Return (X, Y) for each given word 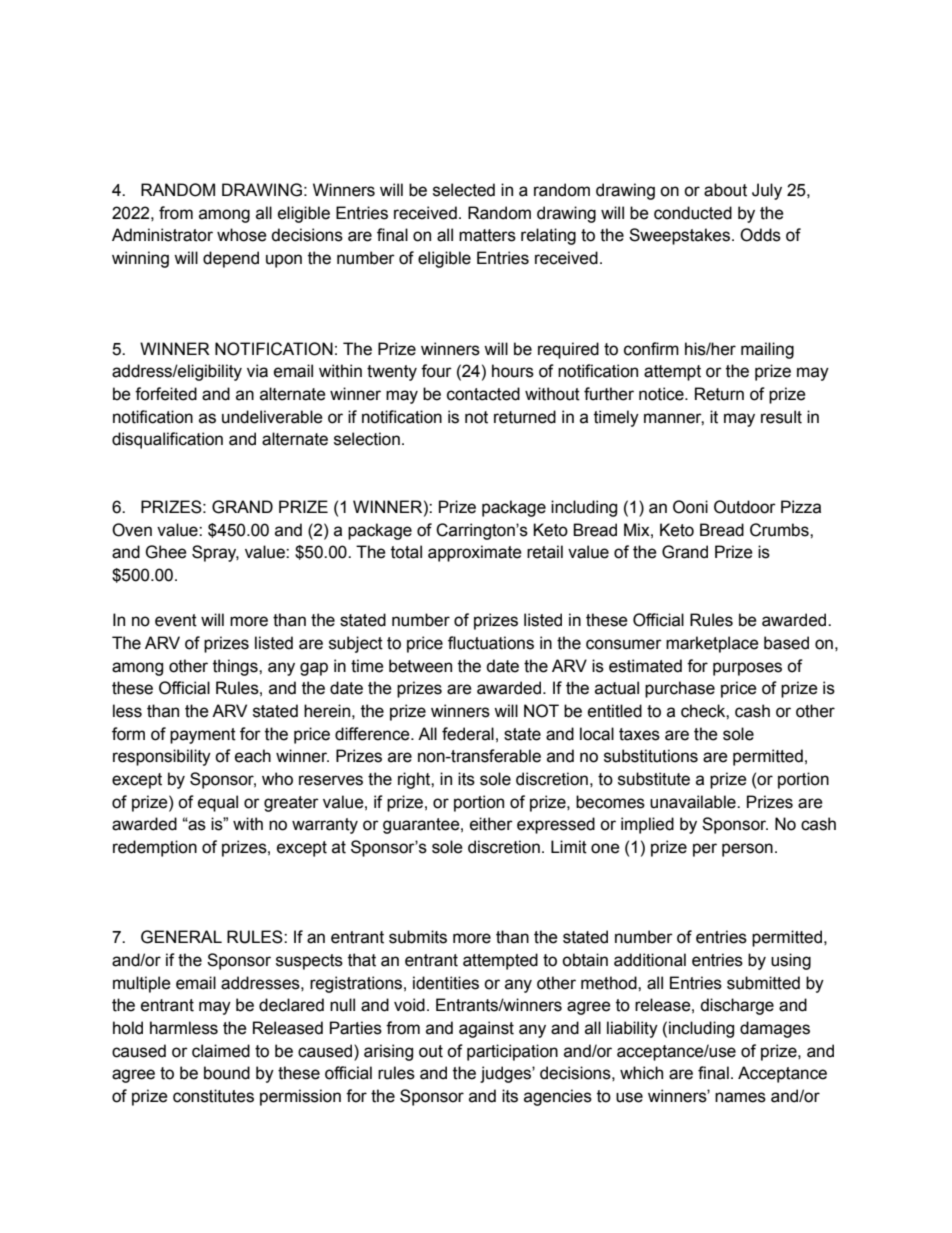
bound (227, 1073)
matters (487, 235)
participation (512, 1052)
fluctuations (491, 643)
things (236, 667)
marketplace (712, 644)
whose (242, 235)
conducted (693, 213)
